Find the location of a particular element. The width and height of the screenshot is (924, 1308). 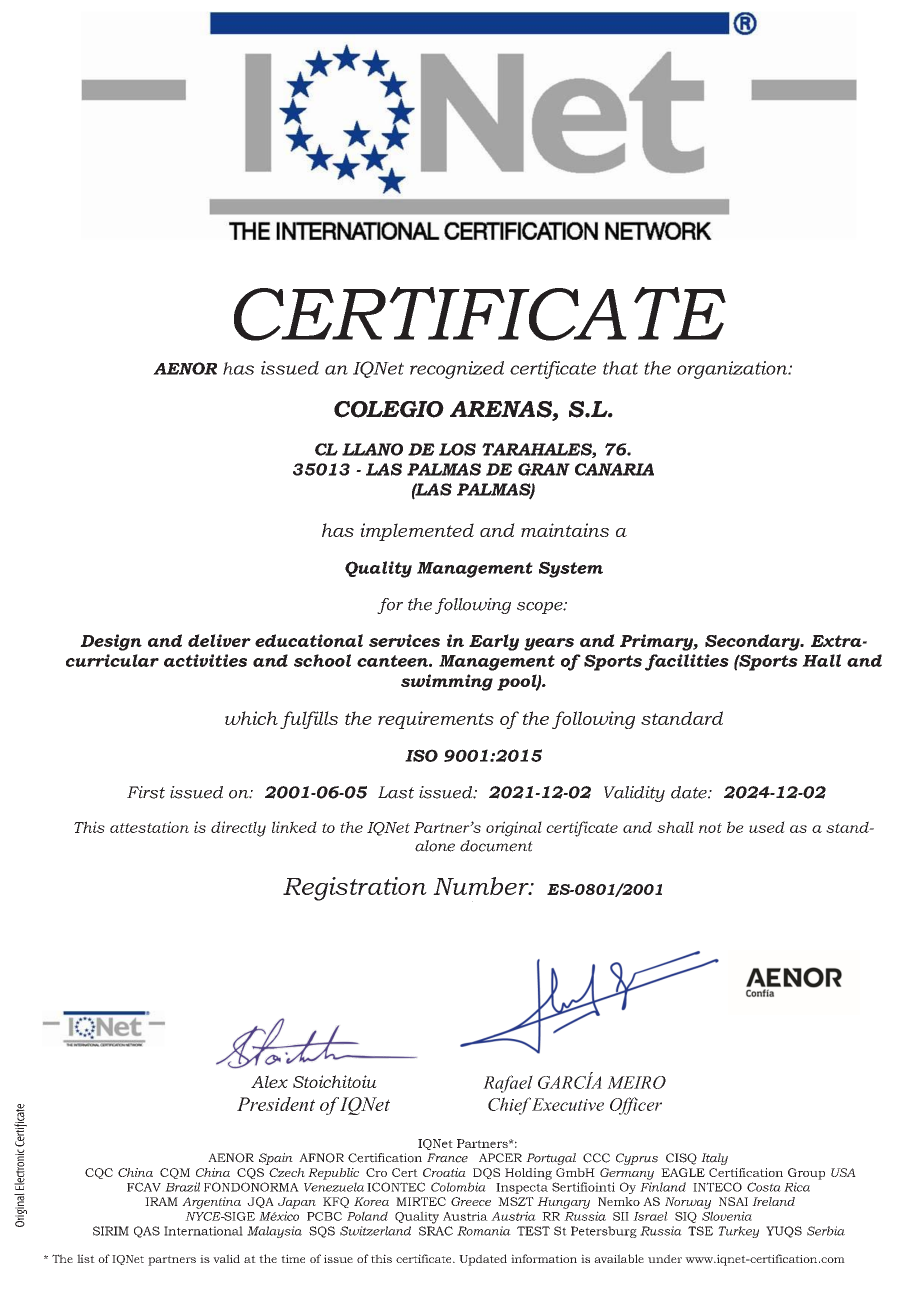

Romania is located at coordinates (484, 1231).
